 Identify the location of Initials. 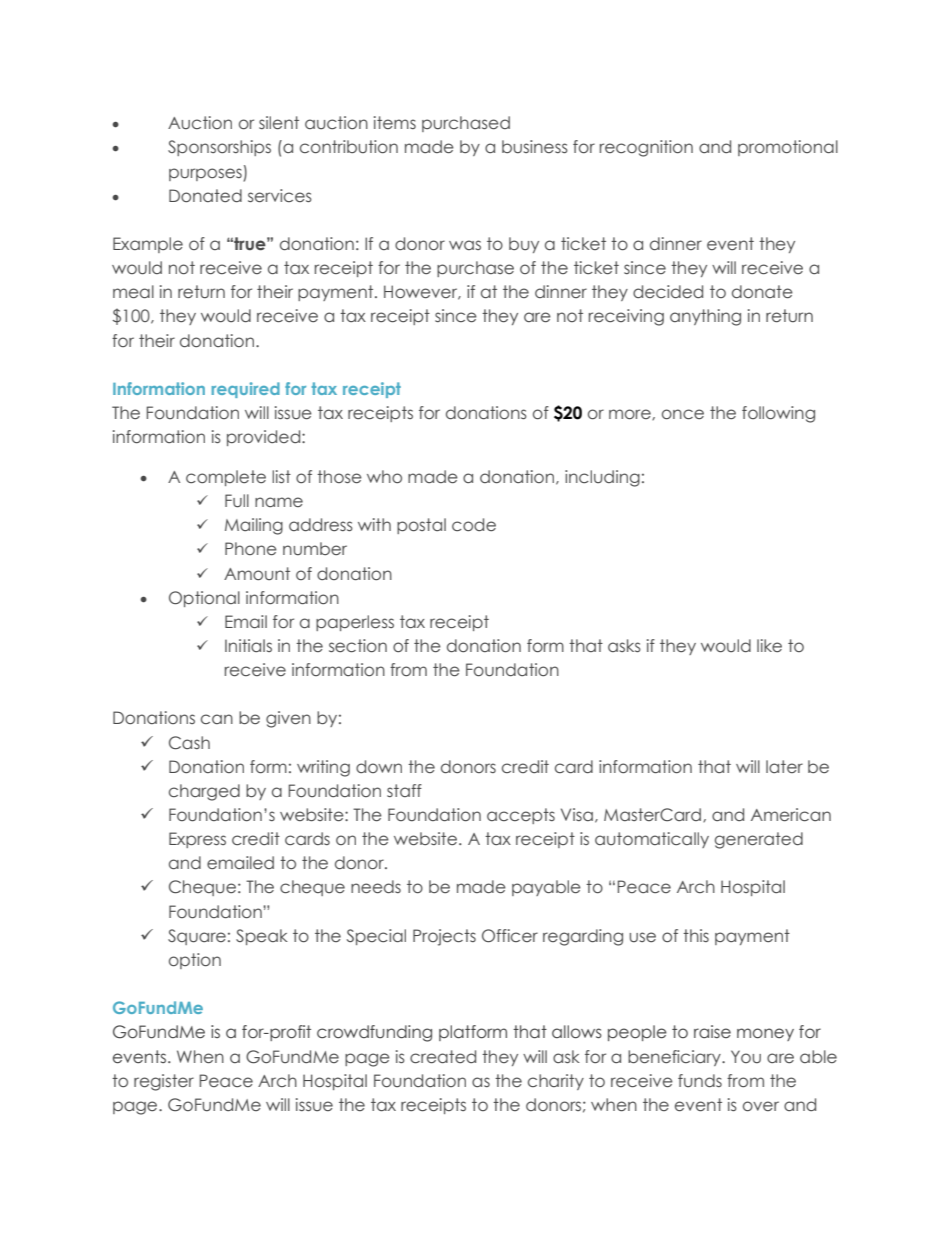
(248, 645).
